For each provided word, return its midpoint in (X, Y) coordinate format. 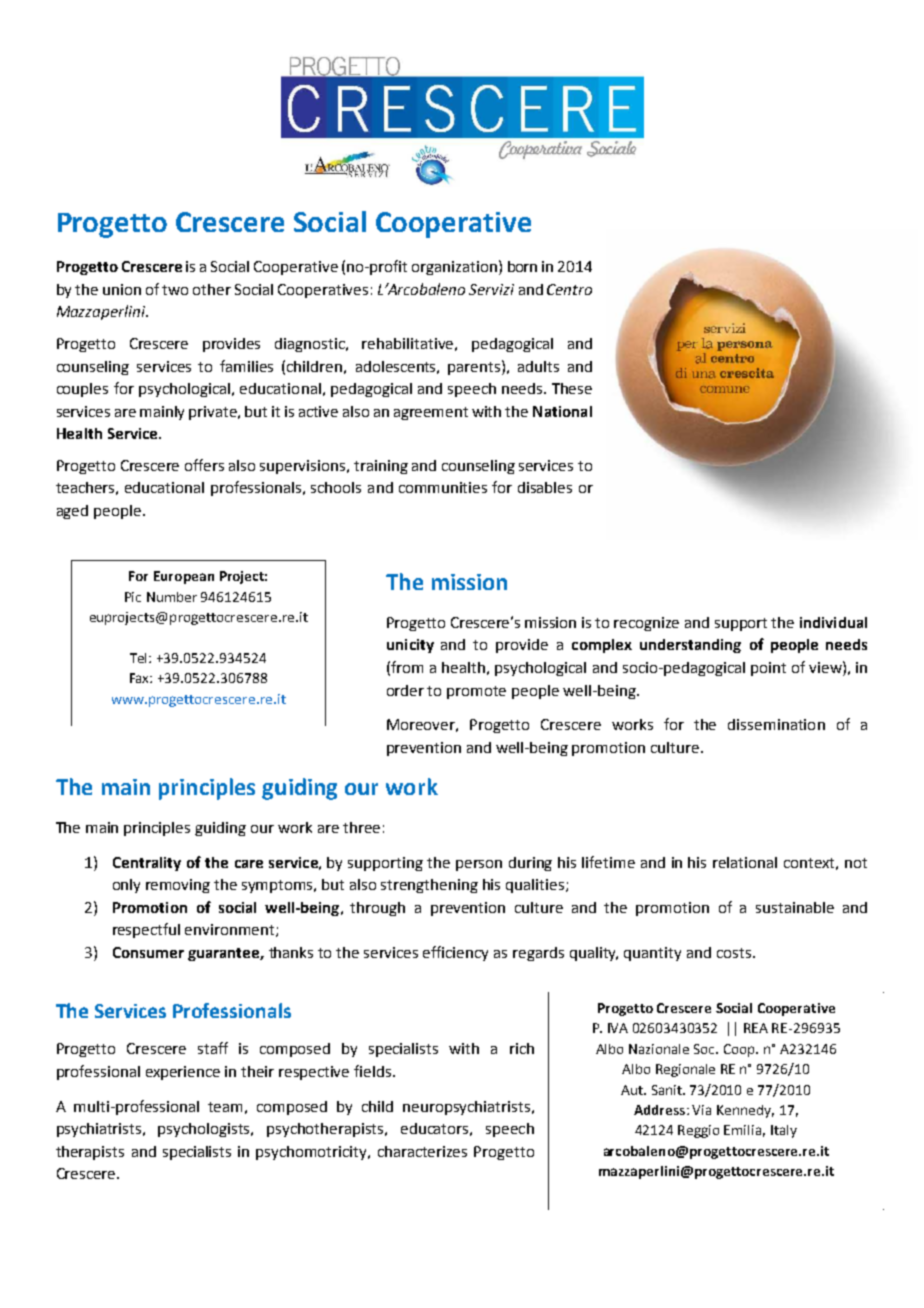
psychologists (205, 1130)
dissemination (776, 724)
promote (476, 692)
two (175, 290)
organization (454, 268)
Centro (569, 289)
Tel (140, 658)
